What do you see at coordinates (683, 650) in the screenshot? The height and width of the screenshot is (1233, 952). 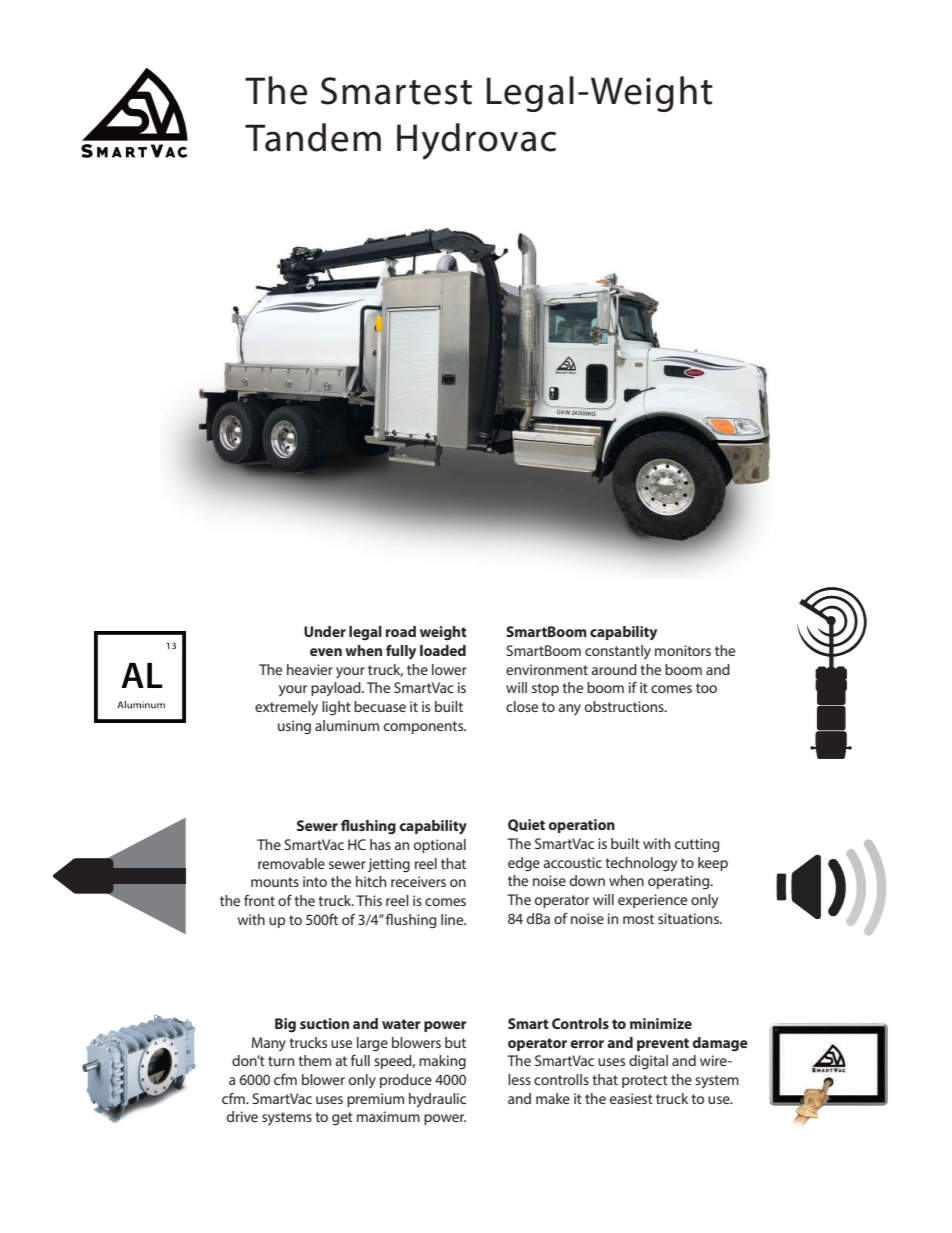 I see `monitors` at bounding box center [683, 650].
